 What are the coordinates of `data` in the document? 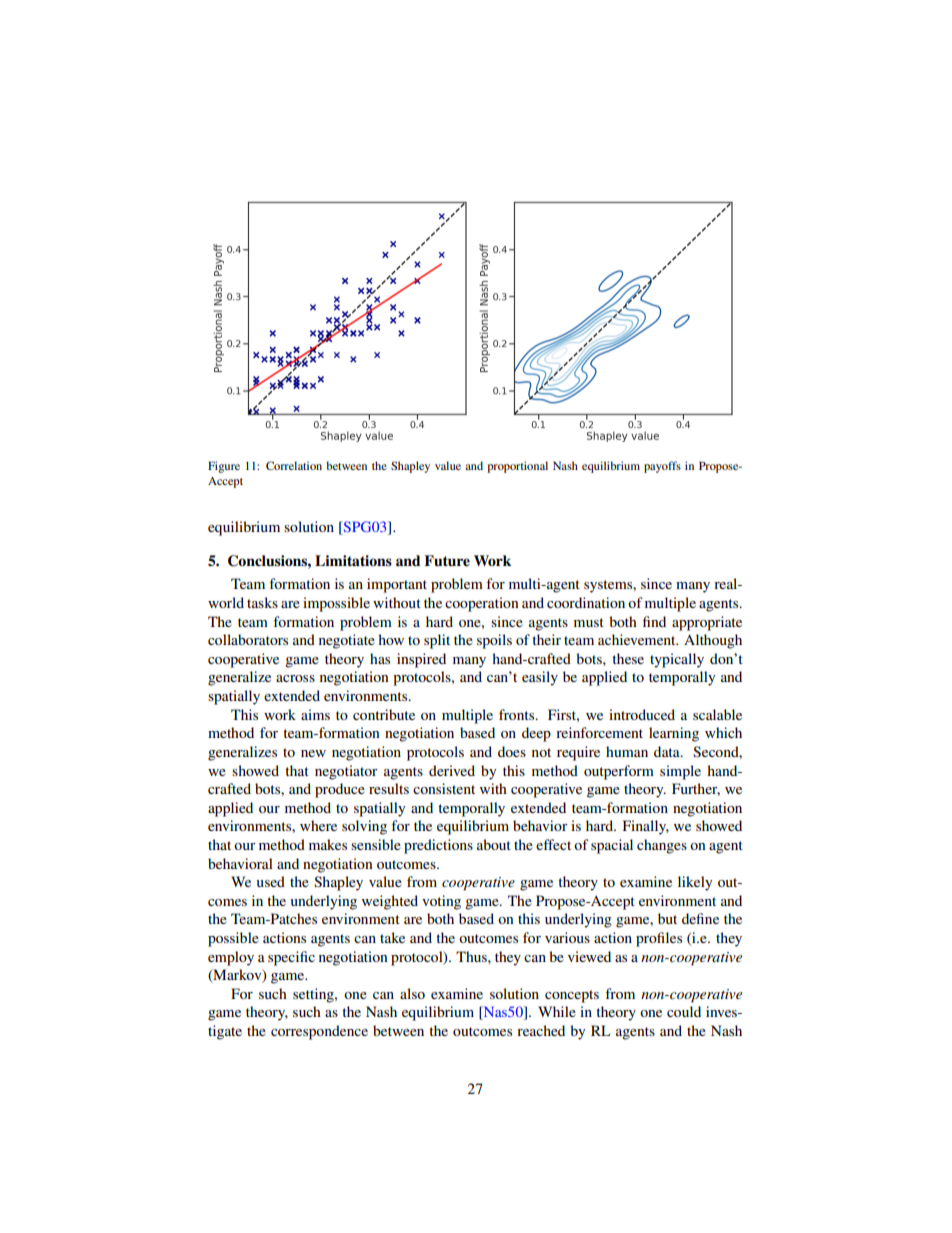 It's located at (668, 751).
